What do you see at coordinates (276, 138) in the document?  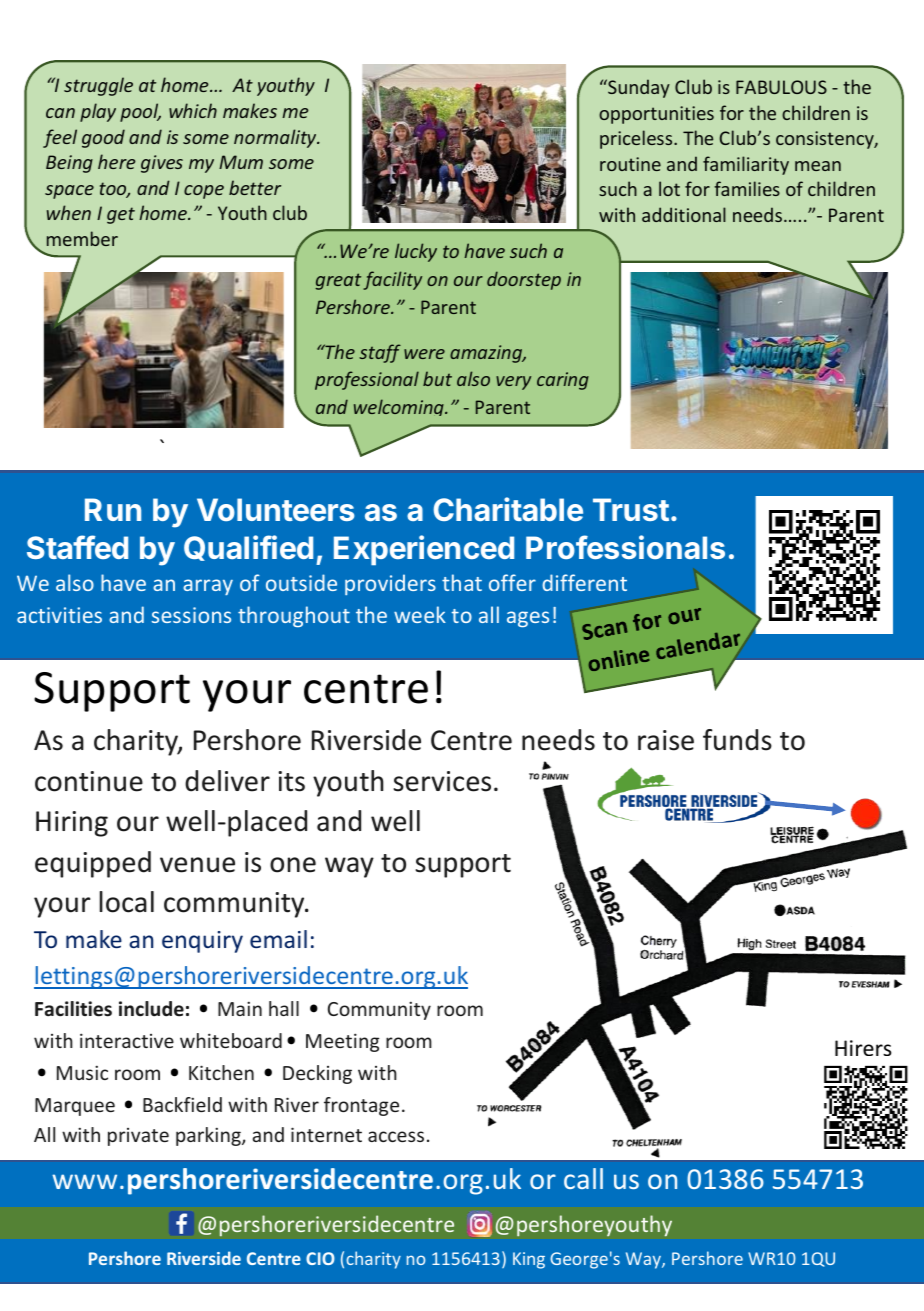 I see `normality` at bounding box center [276, 138].
